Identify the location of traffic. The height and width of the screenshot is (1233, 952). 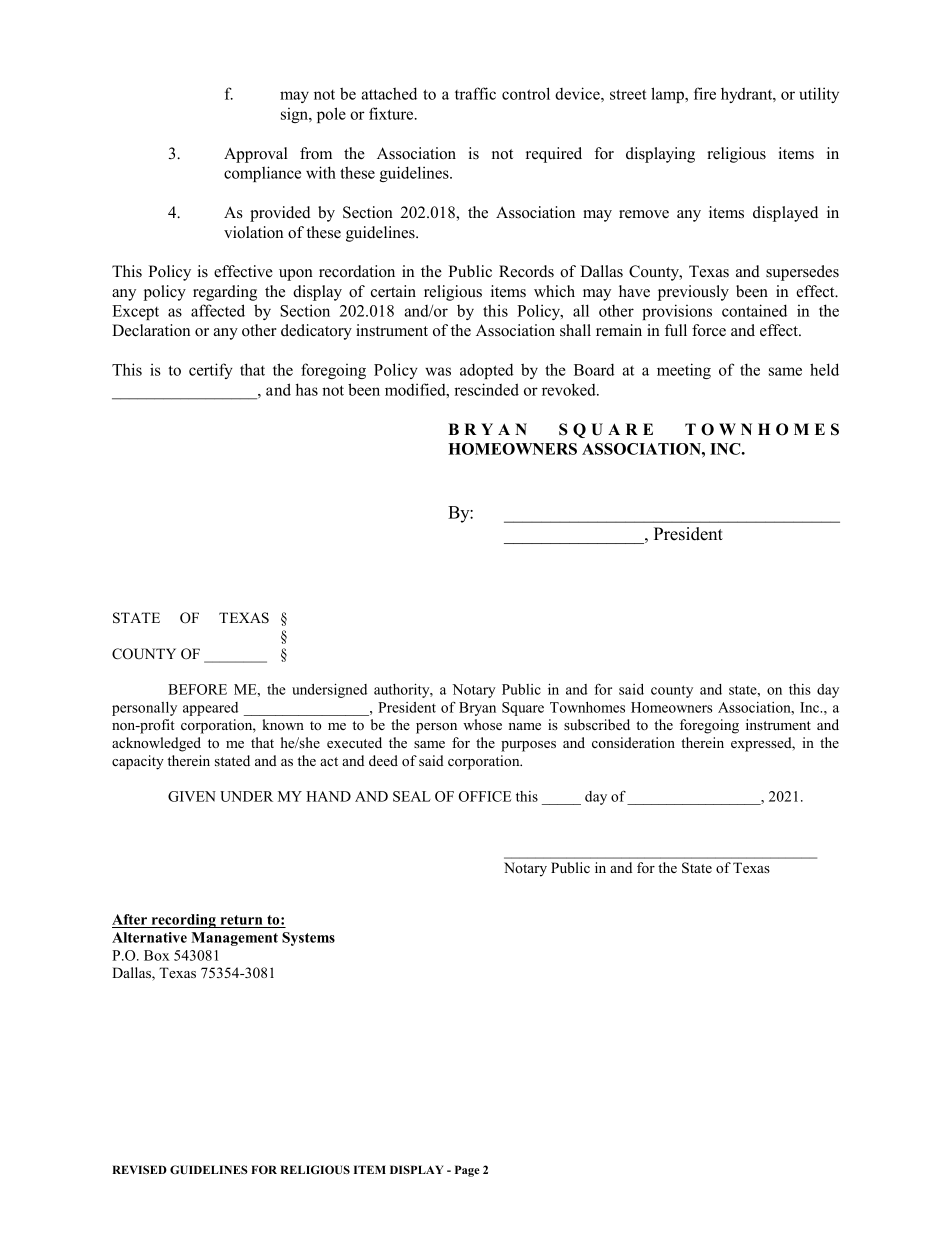
(475, 93).
